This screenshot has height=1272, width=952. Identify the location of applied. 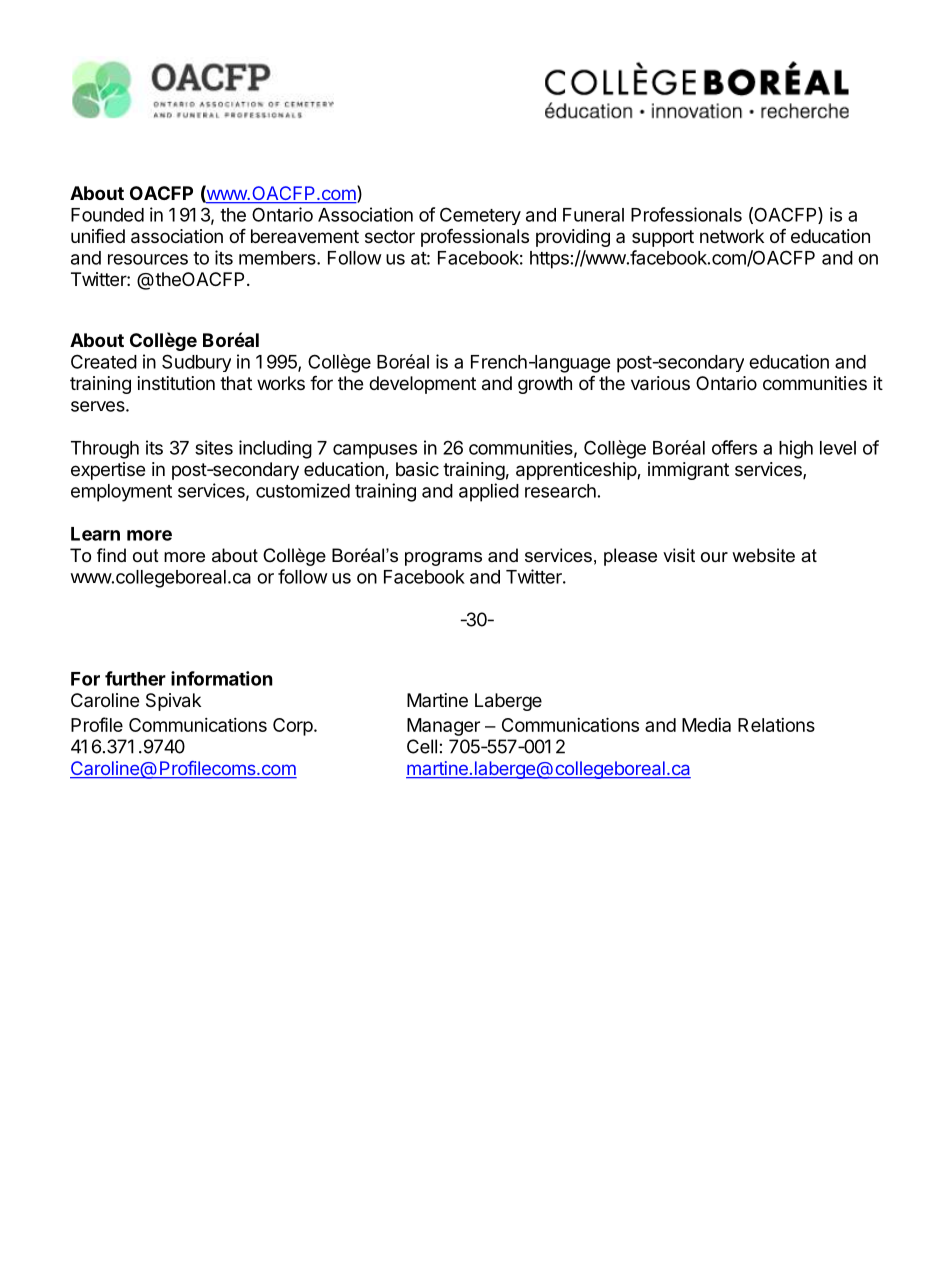
(489, 492).
